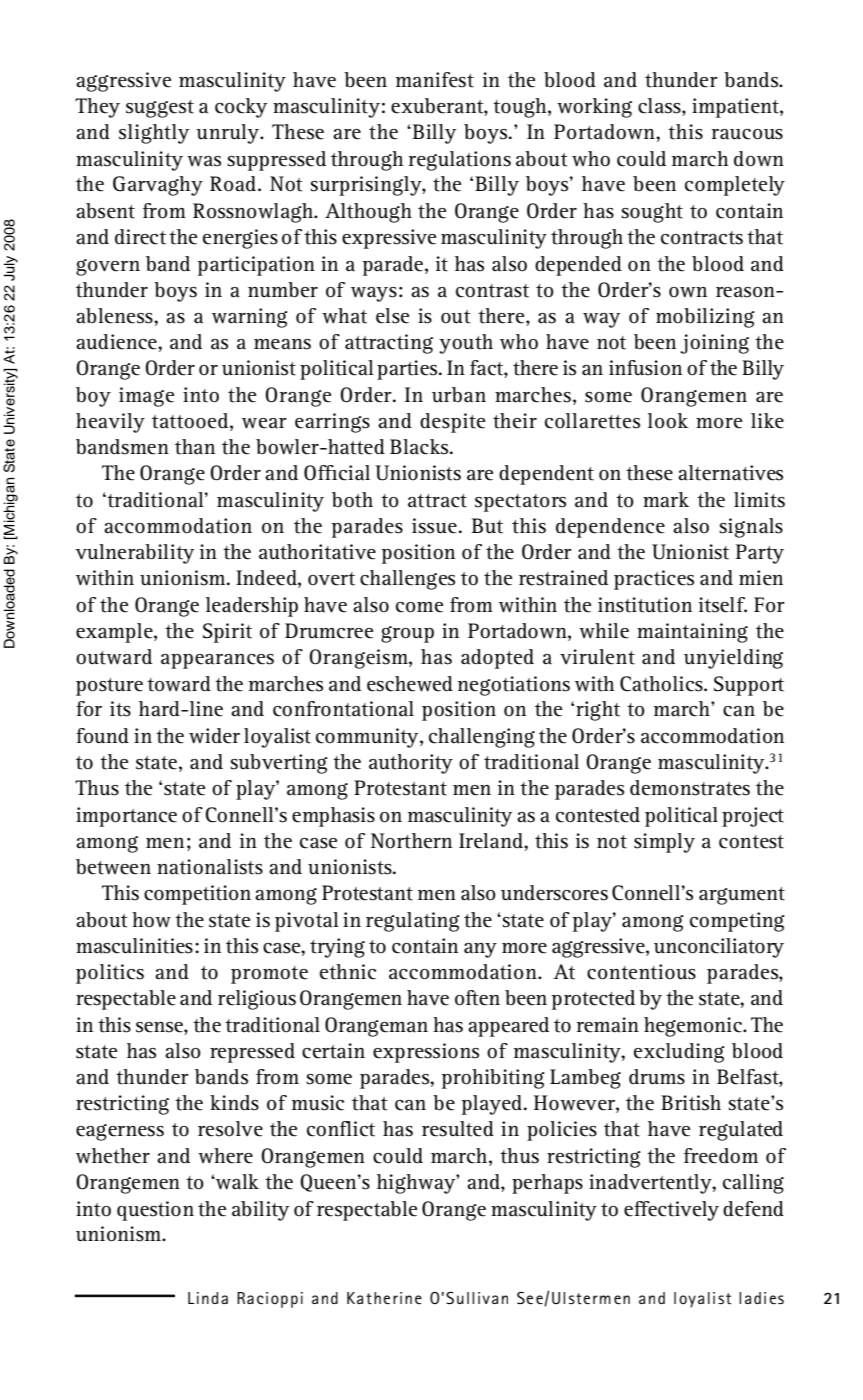 Image resolution: width=863 pixels, height=1400 pixels. What do you see at coordinates (179, 684) in the page?
I see `toward` at bounding box center [179, 684].
